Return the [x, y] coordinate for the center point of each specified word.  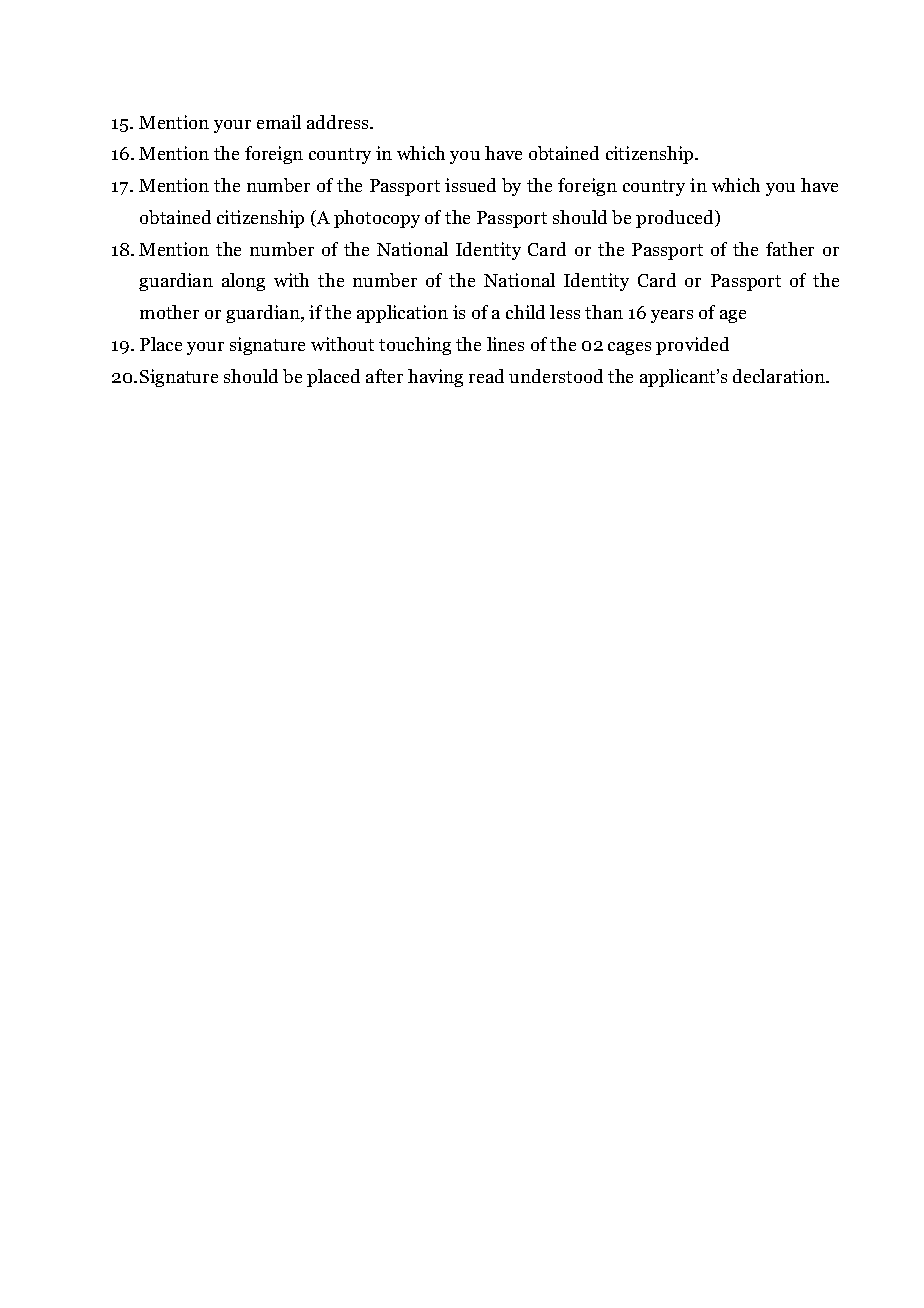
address [339, 122]
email [279, 122]
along [243, 282]
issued [470, 185]
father [790, 249]
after [384, 376]
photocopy [377, 219]
